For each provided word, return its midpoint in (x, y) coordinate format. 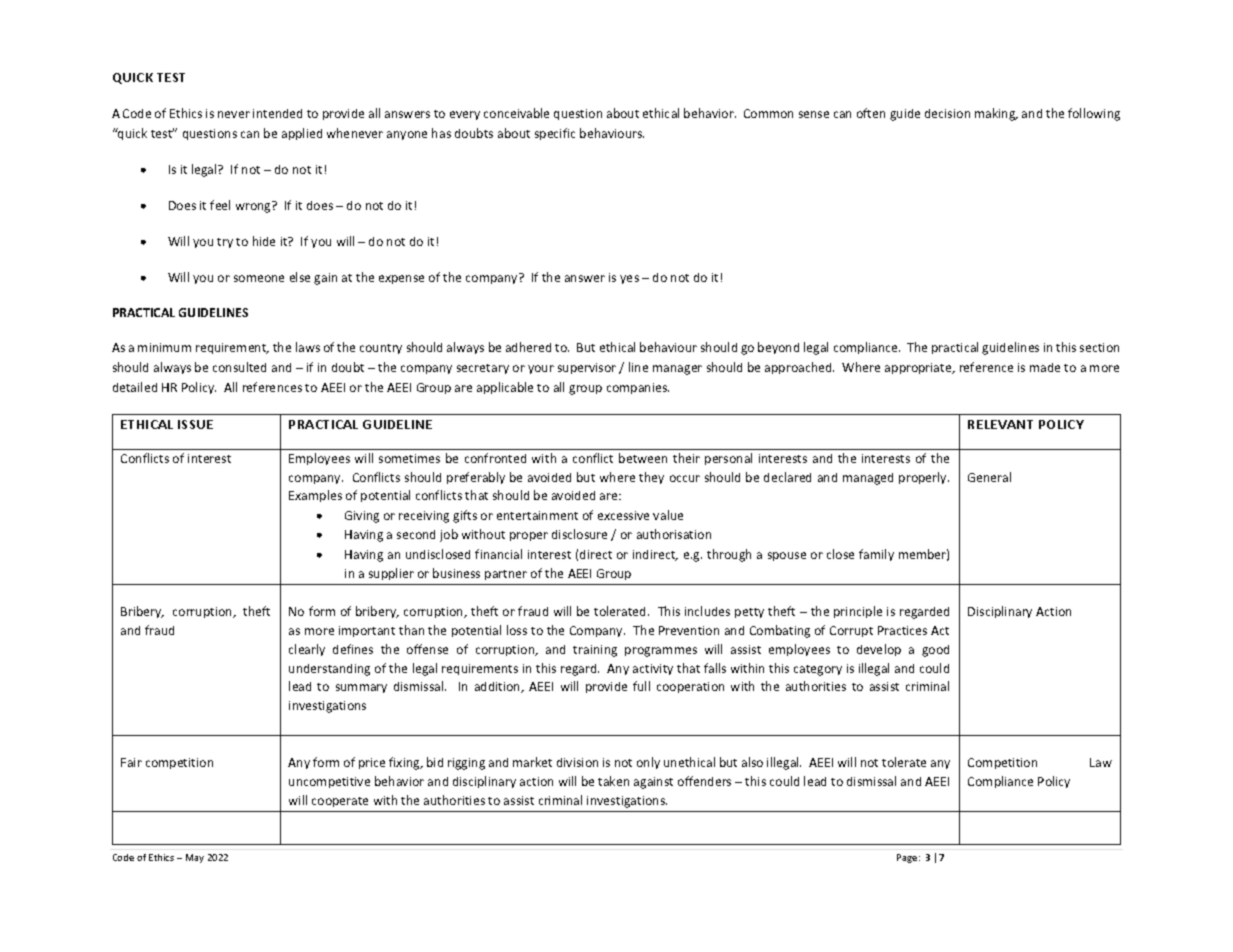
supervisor (587, 368)
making (996, 114)
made (1045, 367)
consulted (239, 367)
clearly (307, 650)
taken (613, 781)
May (195, 858)
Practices (902, 630)
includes (707, 611)
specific (555, 134)
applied (302, 134)
